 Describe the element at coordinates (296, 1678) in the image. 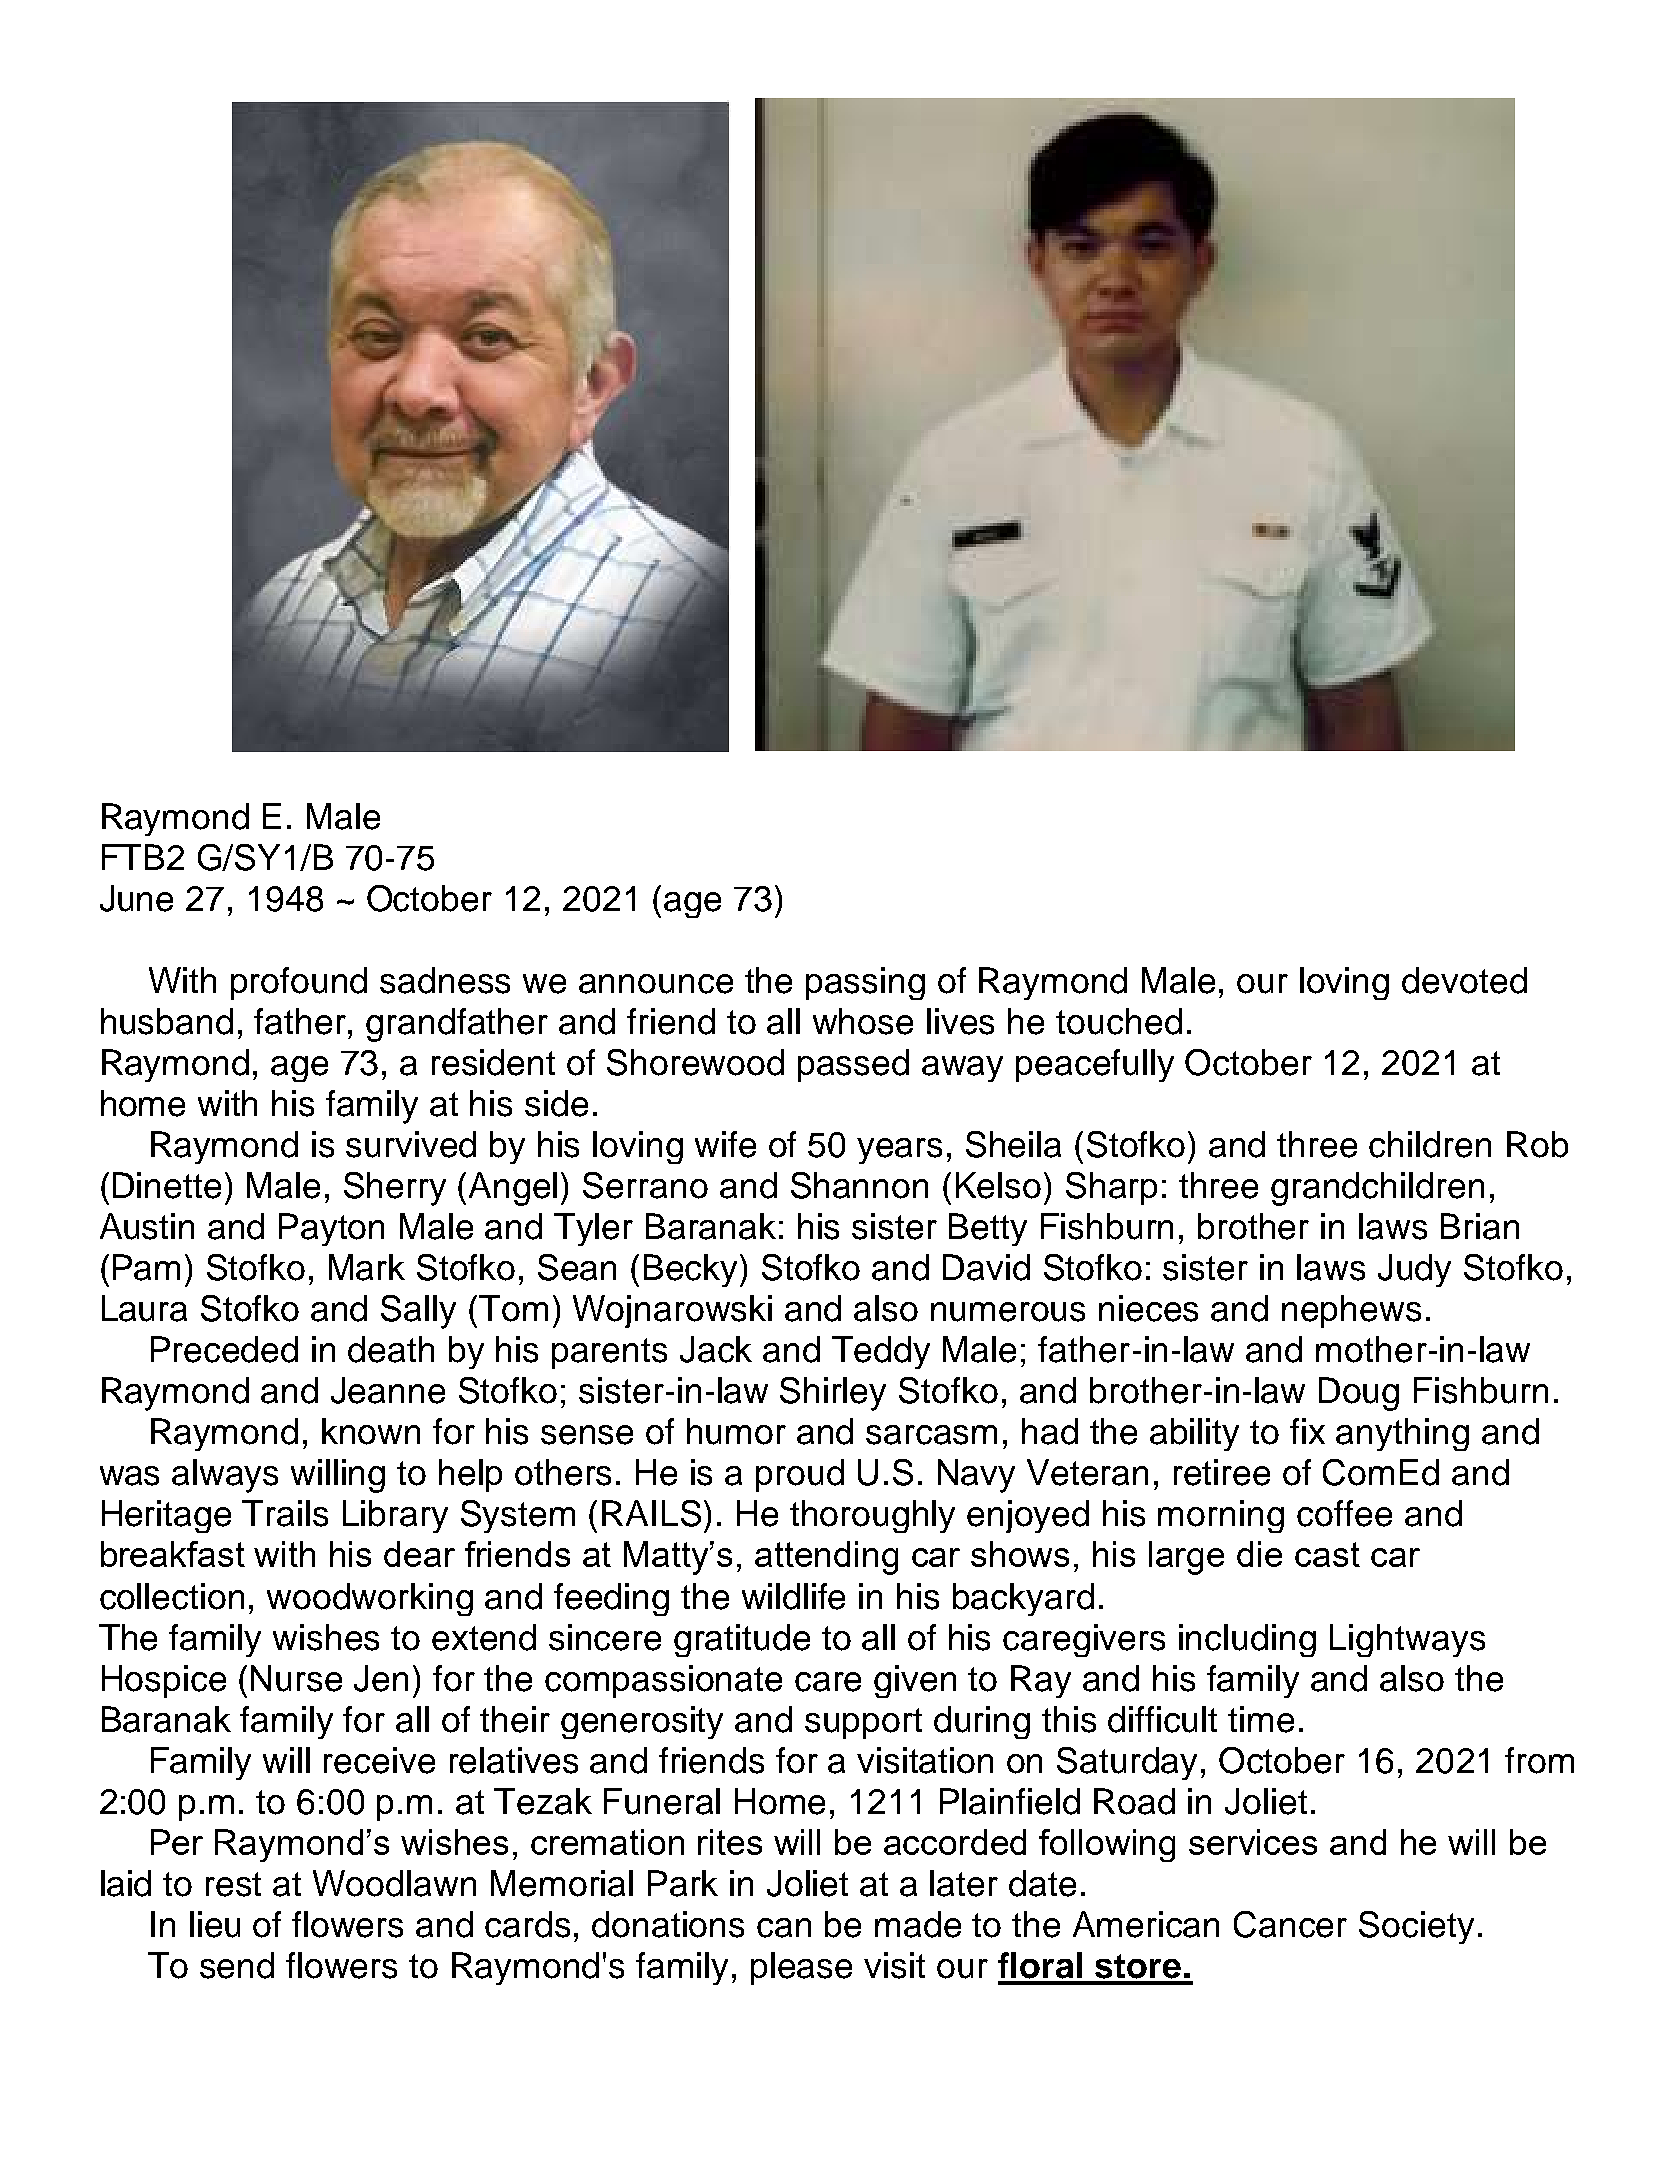

I see `Nurse` at that location.
